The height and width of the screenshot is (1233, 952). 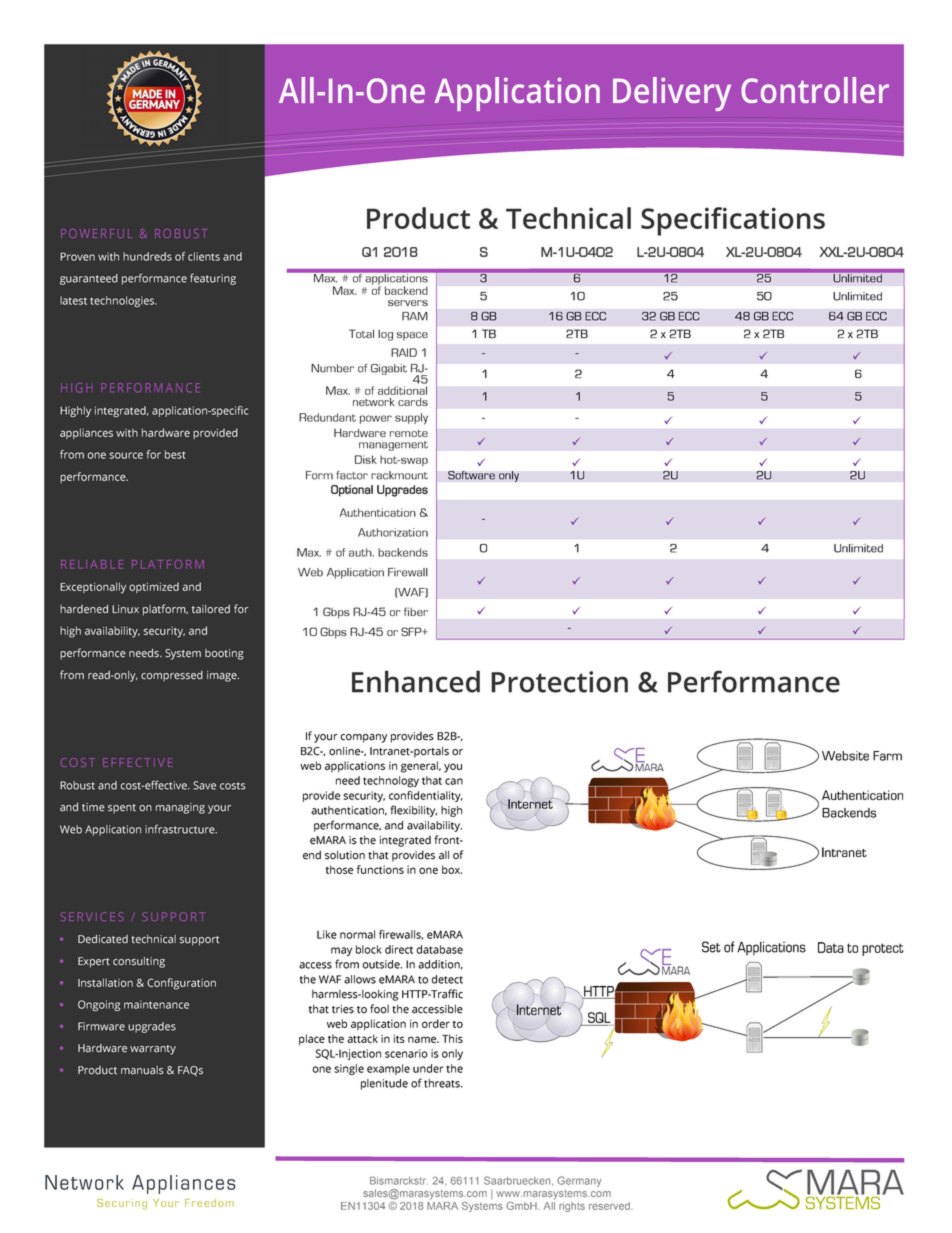 I want to click on best, so click(x=175, y=454).
